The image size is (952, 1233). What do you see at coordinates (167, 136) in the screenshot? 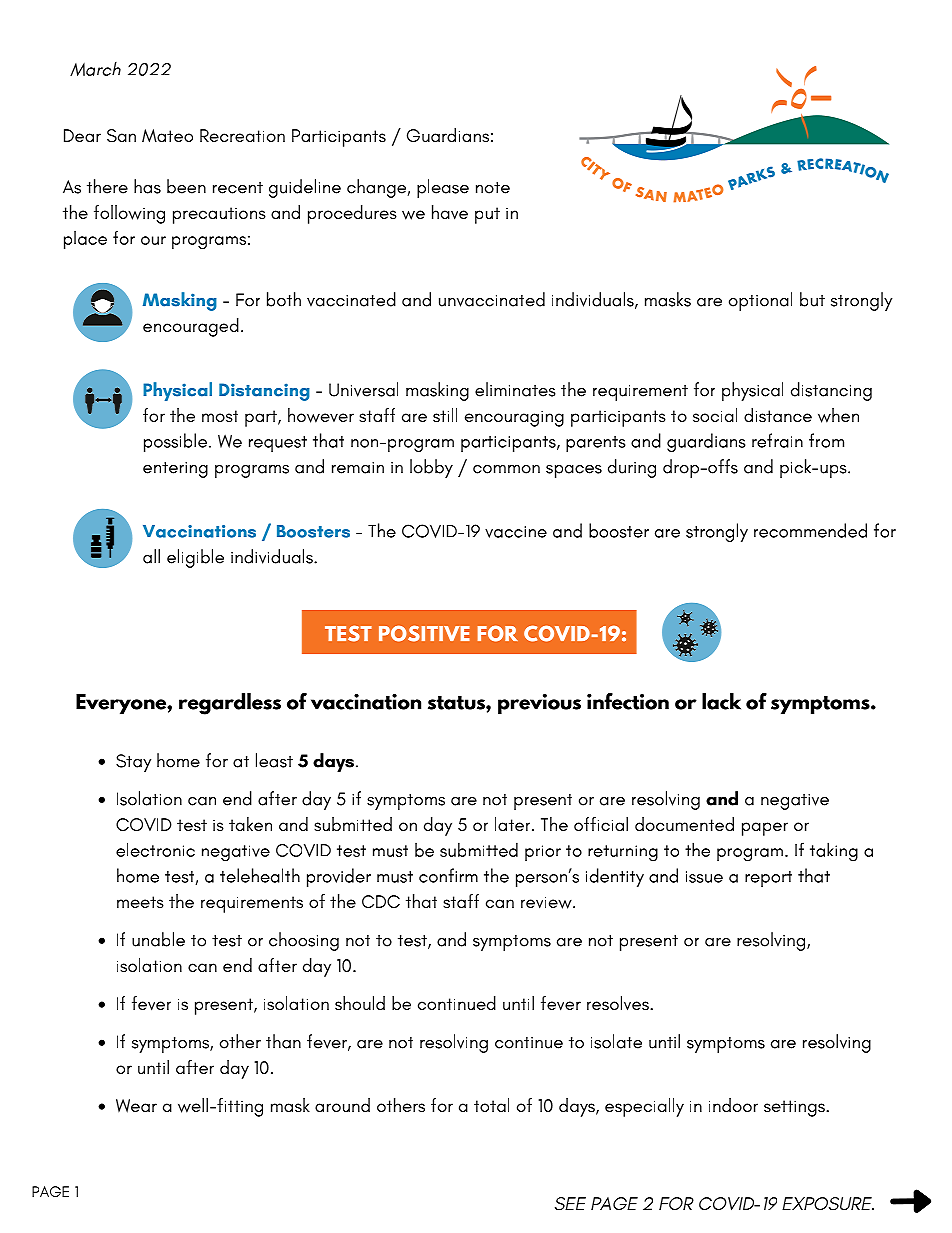
I see `Mateo` at bounding box center [167, 136].
